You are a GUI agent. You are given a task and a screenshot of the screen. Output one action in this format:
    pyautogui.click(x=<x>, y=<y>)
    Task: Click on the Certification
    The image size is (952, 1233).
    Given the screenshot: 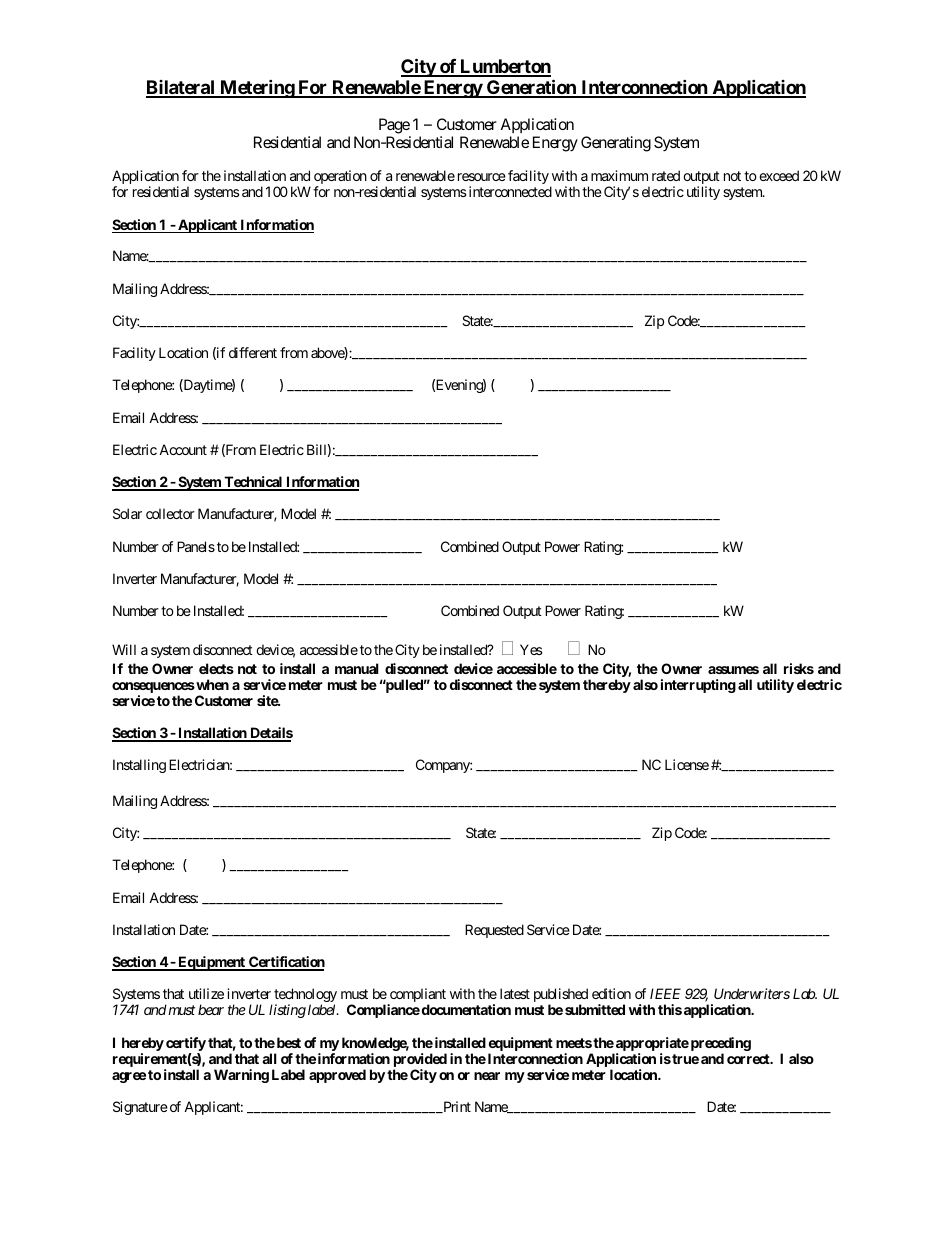 What is the action you would take?
    pyautogui.click(x=286, y=963)
